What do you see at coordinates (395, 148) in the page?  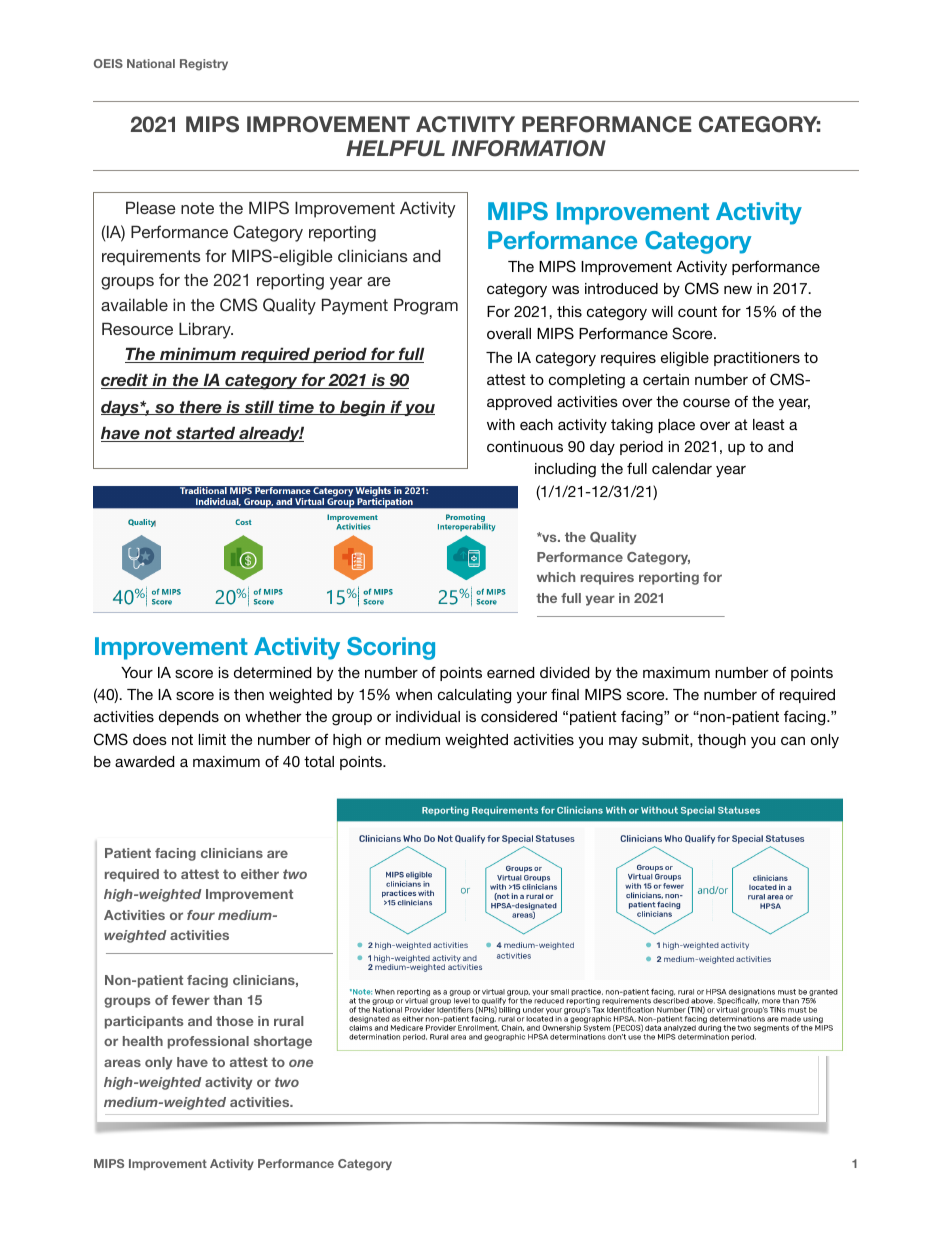 I see `HELPFUL` at bounding box center [395, 148].
